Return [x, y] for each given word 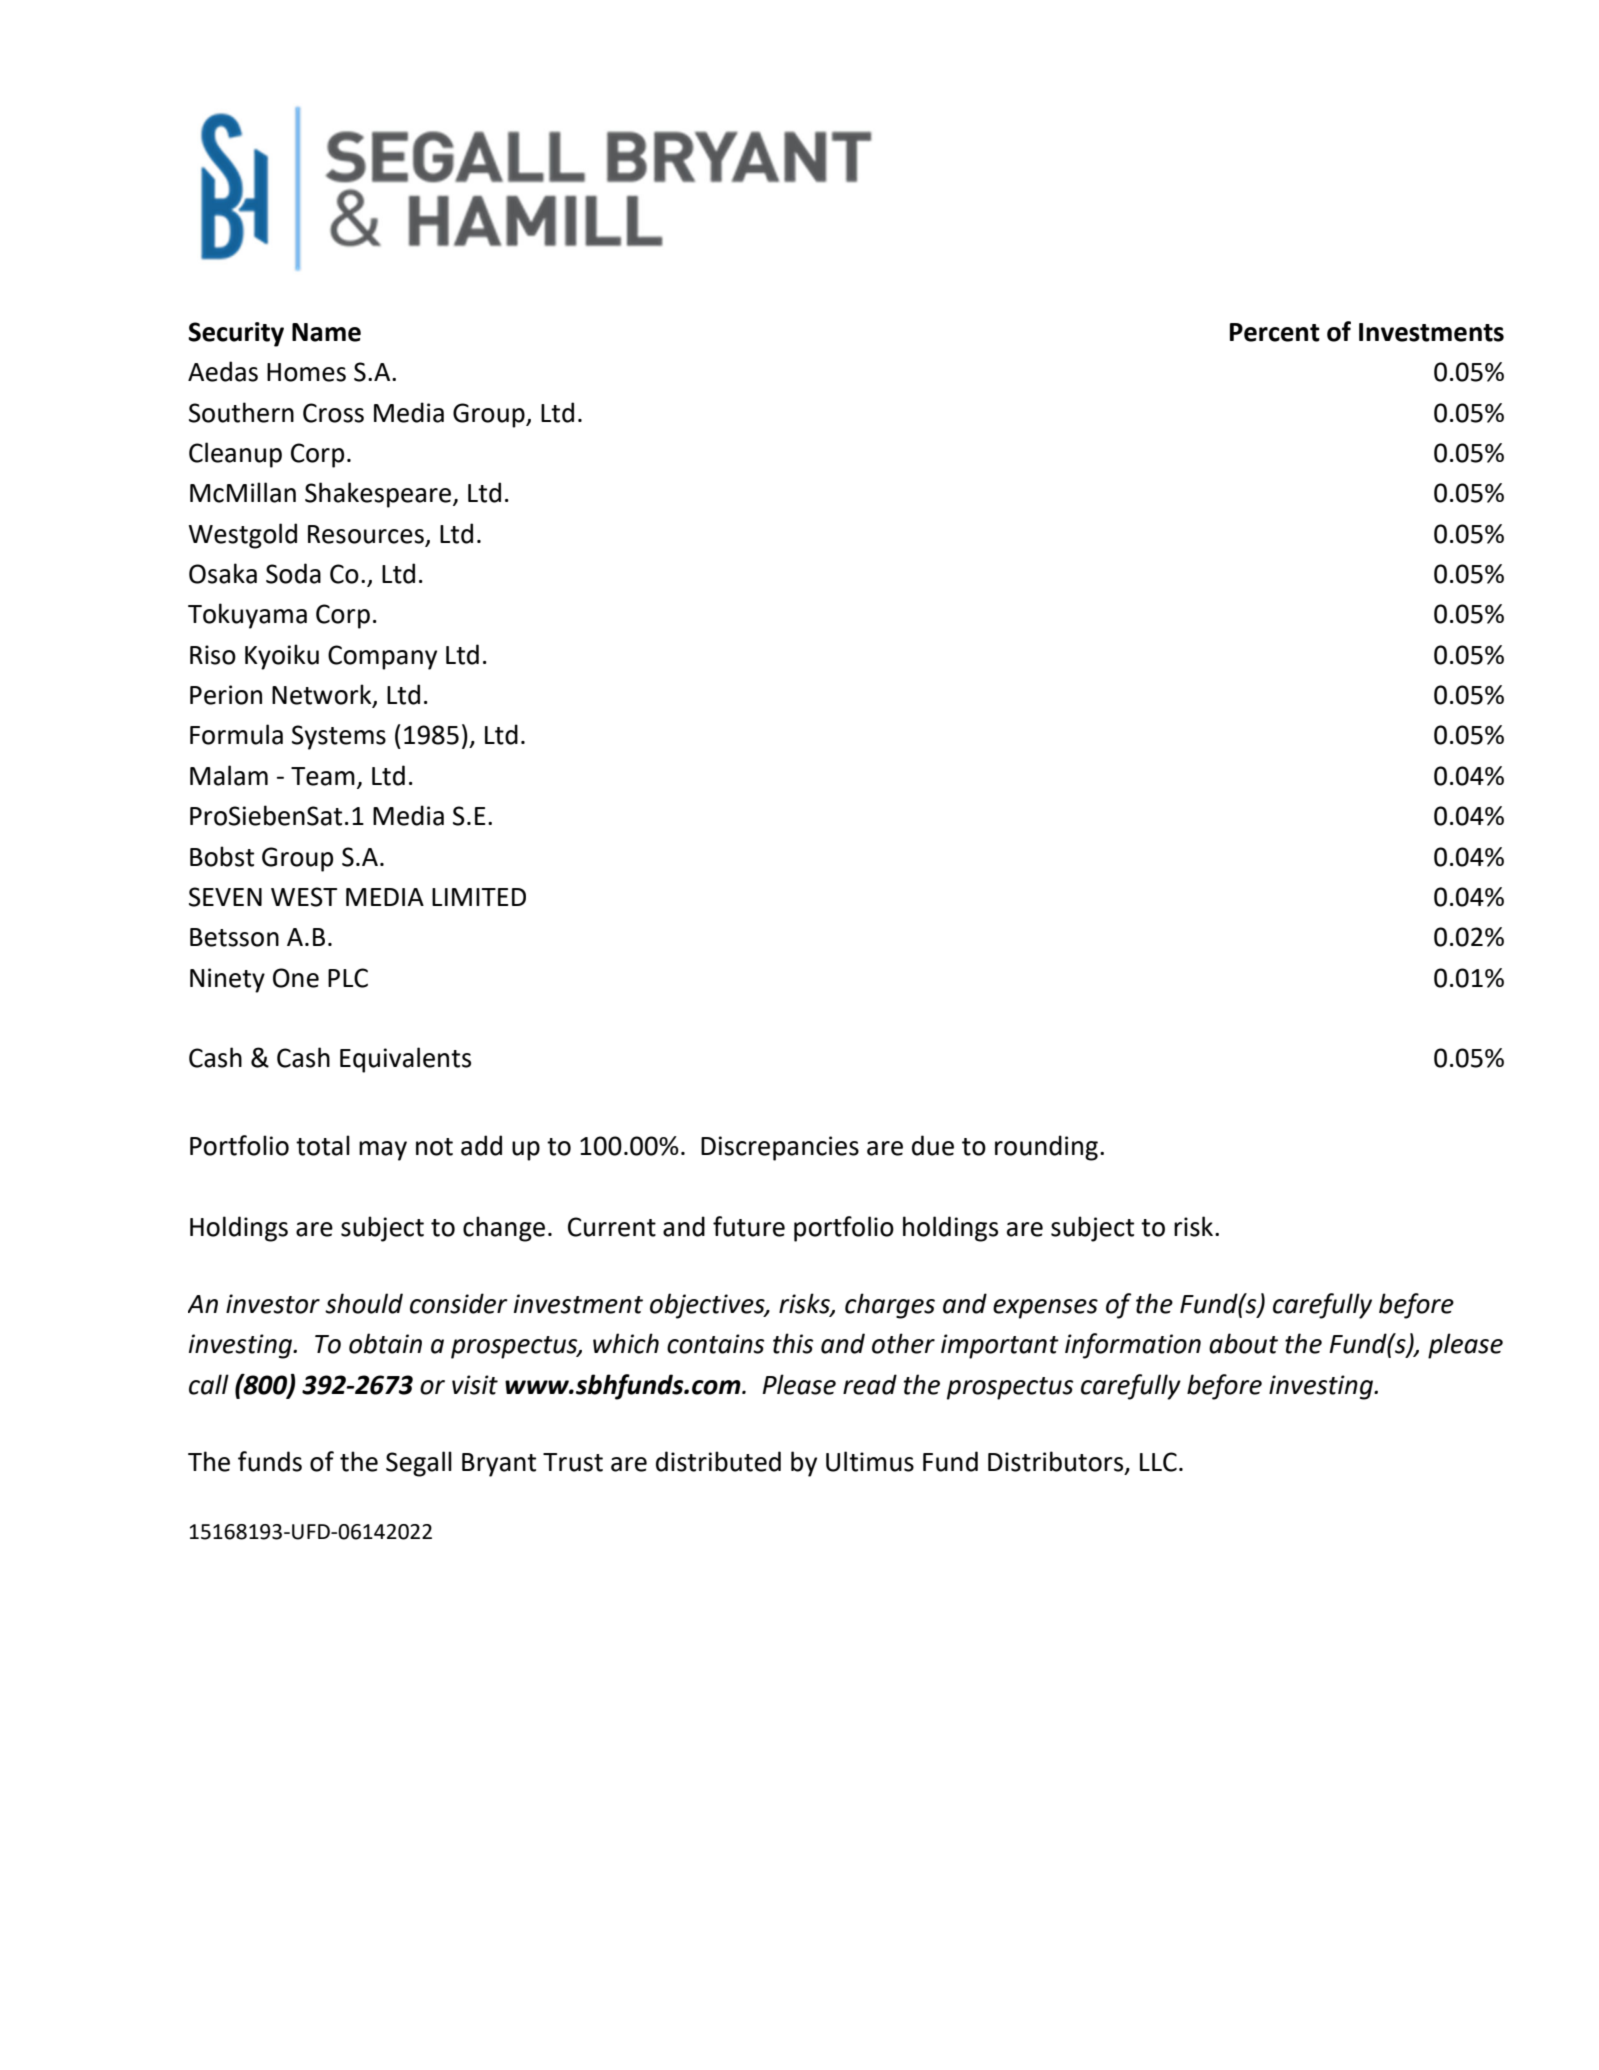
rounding [1046, 1148]
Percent [1275, 332]
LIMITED [479, 897]
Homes [306, 372]
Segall [419, 1464]
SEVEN [225, 897]
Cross [333, 413]
